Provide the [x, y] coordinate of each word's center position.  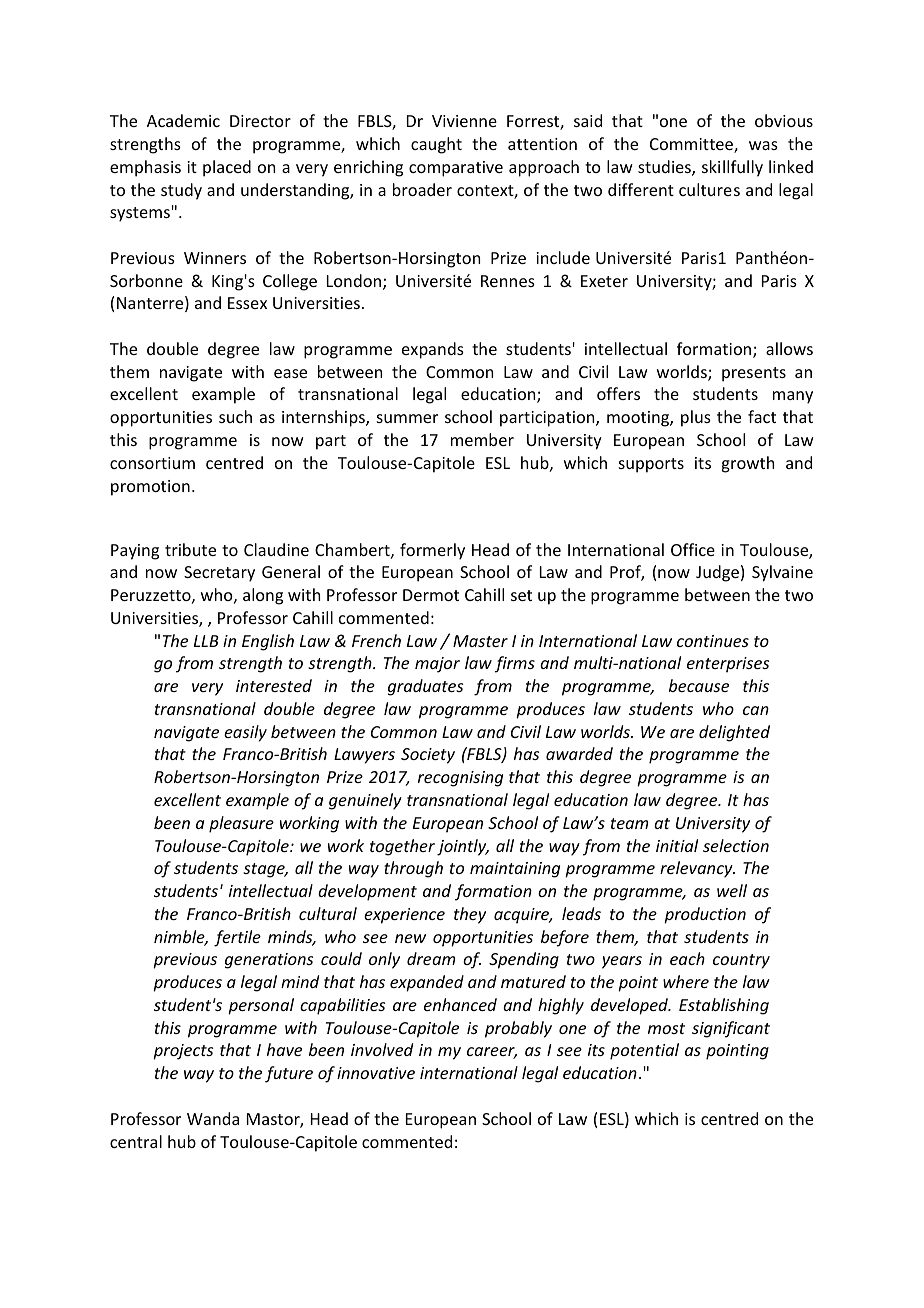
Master [480, 641]
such [235, 416]
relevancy [697, 869]
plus [696, 418]
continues [713, 641]
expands [433, 350]
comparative [456, 169]
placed [227, 168]
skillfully [732, 168]
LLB [206, 641]
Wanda [213, 1118]
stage [265, 870]
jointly [463, 847]
